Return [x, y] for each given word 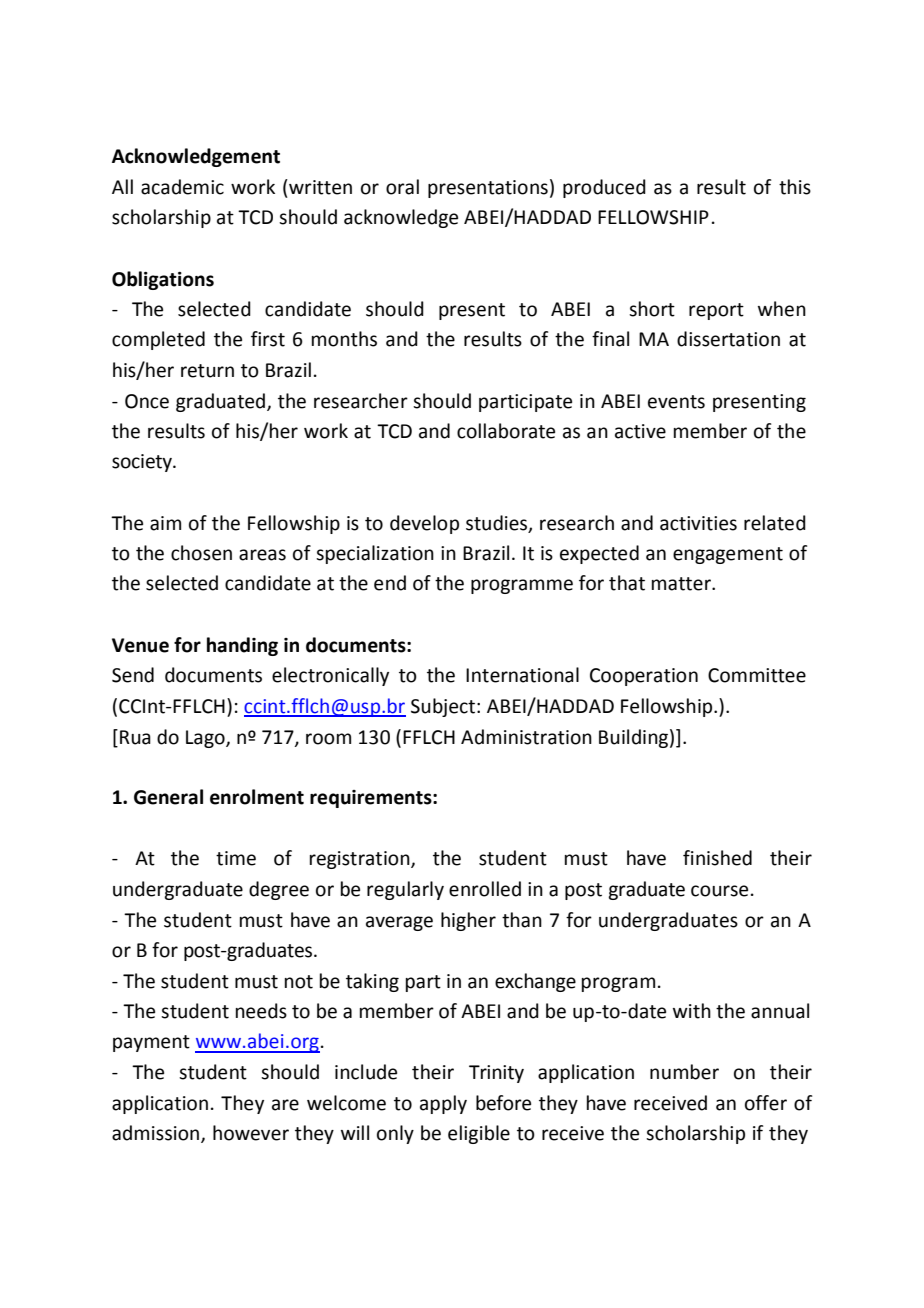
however [251, 1133]
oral [402, 187]
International [522, 675]
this [795, 187]
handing [242, 646]
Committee [757, 675]
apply [443, 1104]
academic [182, 187]
